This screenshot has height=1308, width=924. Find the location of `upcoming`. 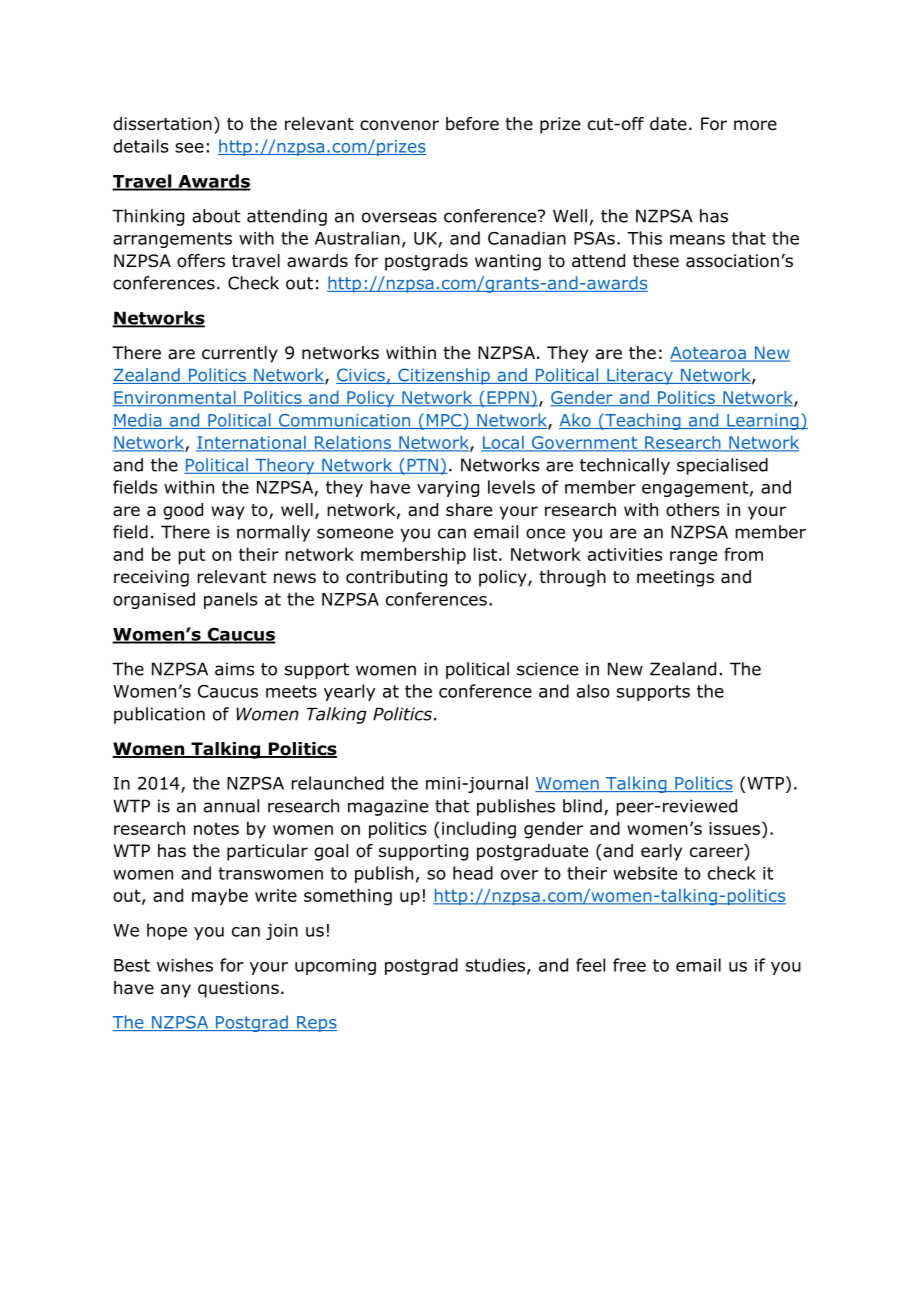

upcoming is located at coordinates (335, 967).
